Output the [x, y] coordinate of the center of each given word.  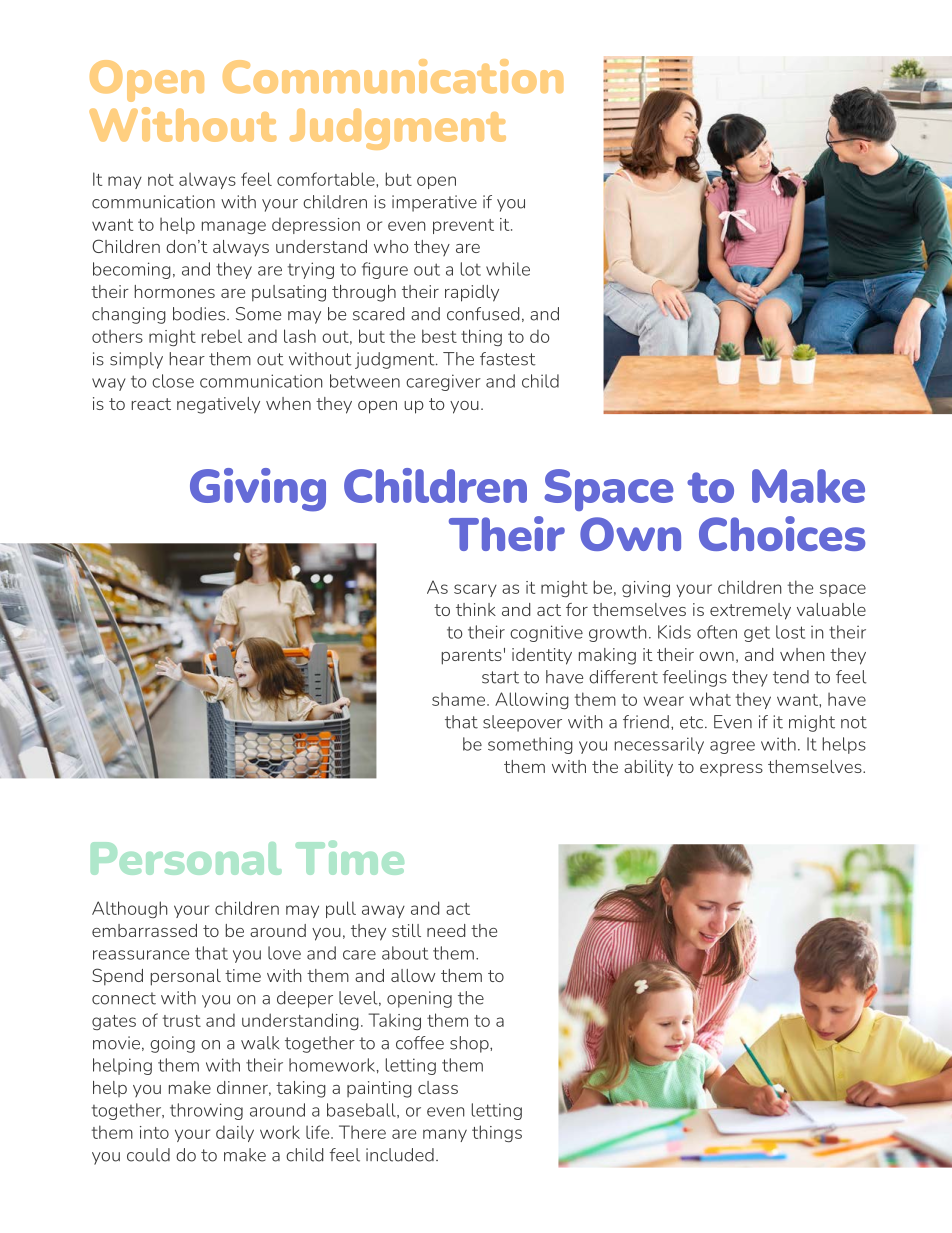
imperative [434, 203]
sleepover [522, 723]
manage [234, 227]
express [731, 770]
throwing [206, 1111]
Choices [782, 533]
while [508, 269]
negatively [218, 405]
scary [475, 590]
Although [130, 909]
